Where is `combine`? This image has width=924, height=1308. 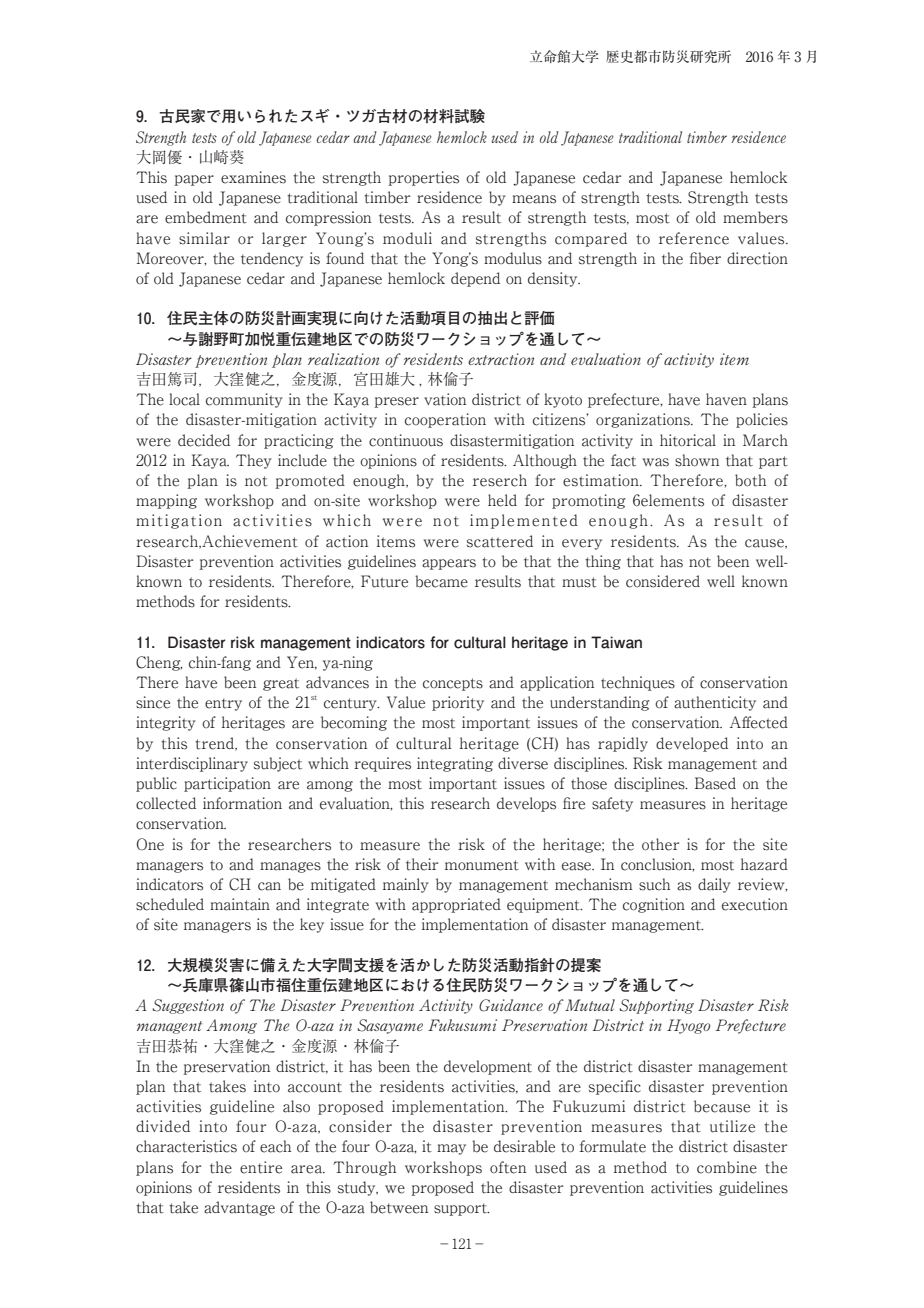
combine is located at coordinates (727, 1167).
